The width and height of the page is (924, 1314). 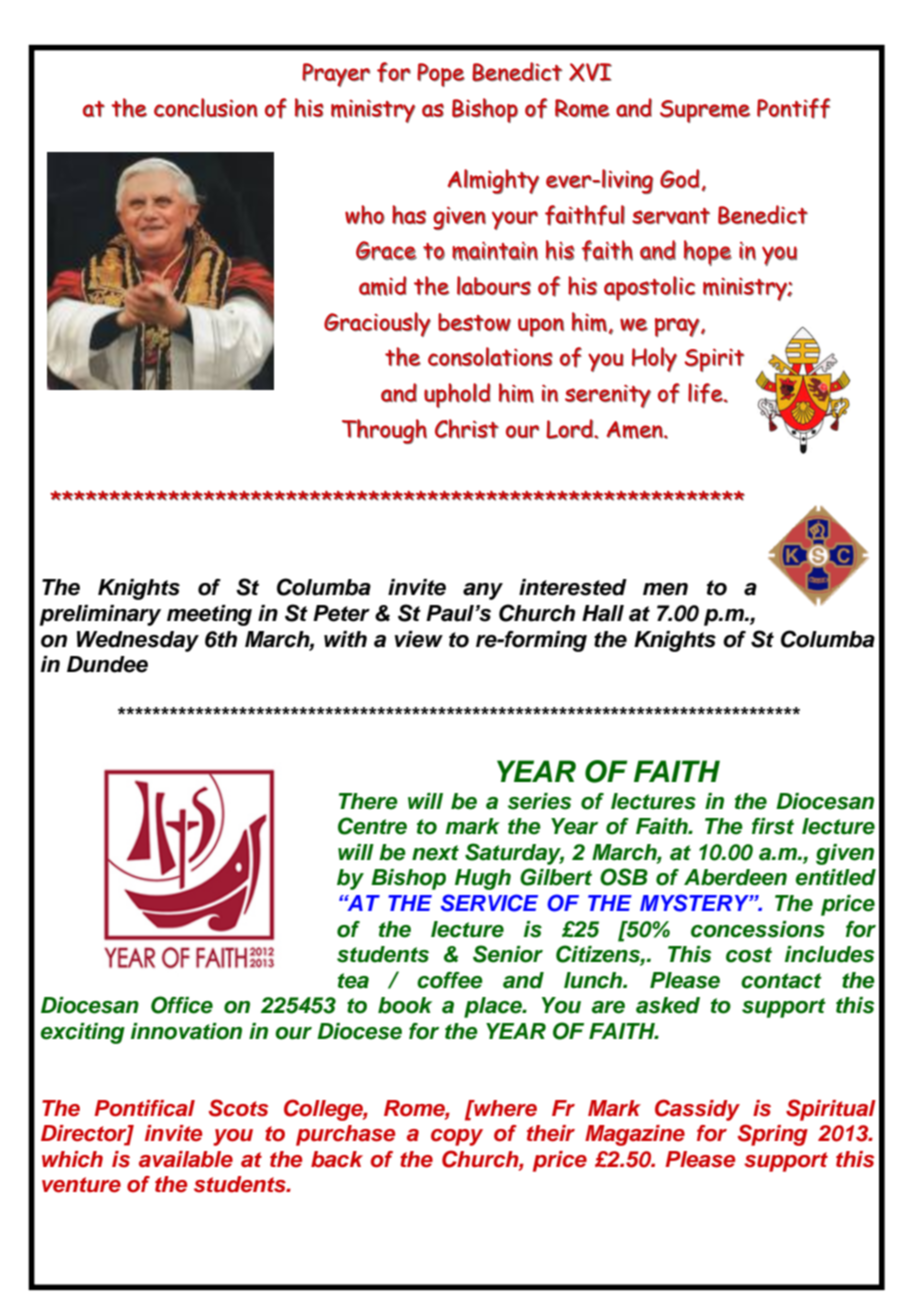 I want to click on Hall, so click(x=603, y=613).
